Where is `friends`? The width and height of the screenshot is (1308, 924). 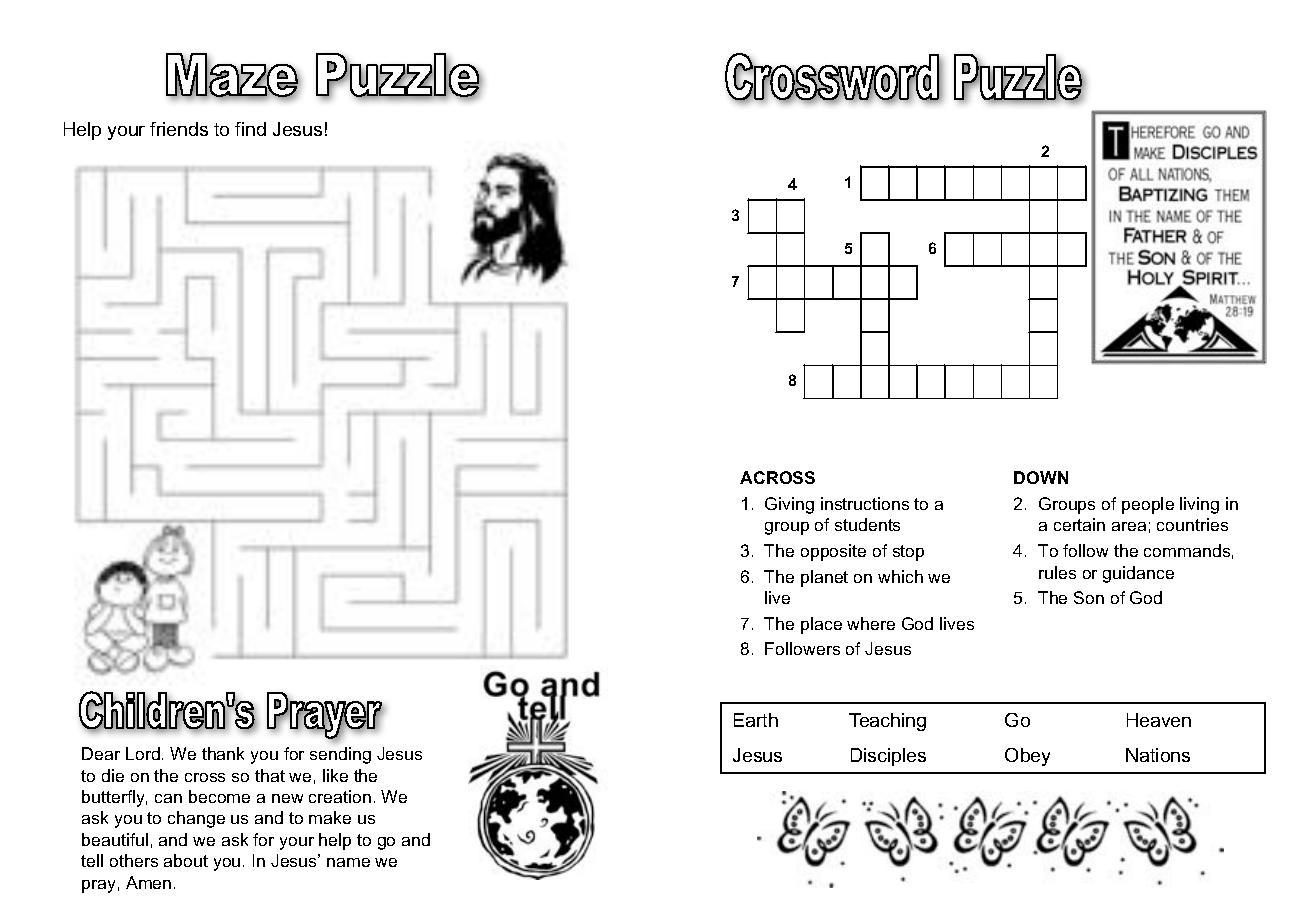
friends is located at coordinates (179, 129).
